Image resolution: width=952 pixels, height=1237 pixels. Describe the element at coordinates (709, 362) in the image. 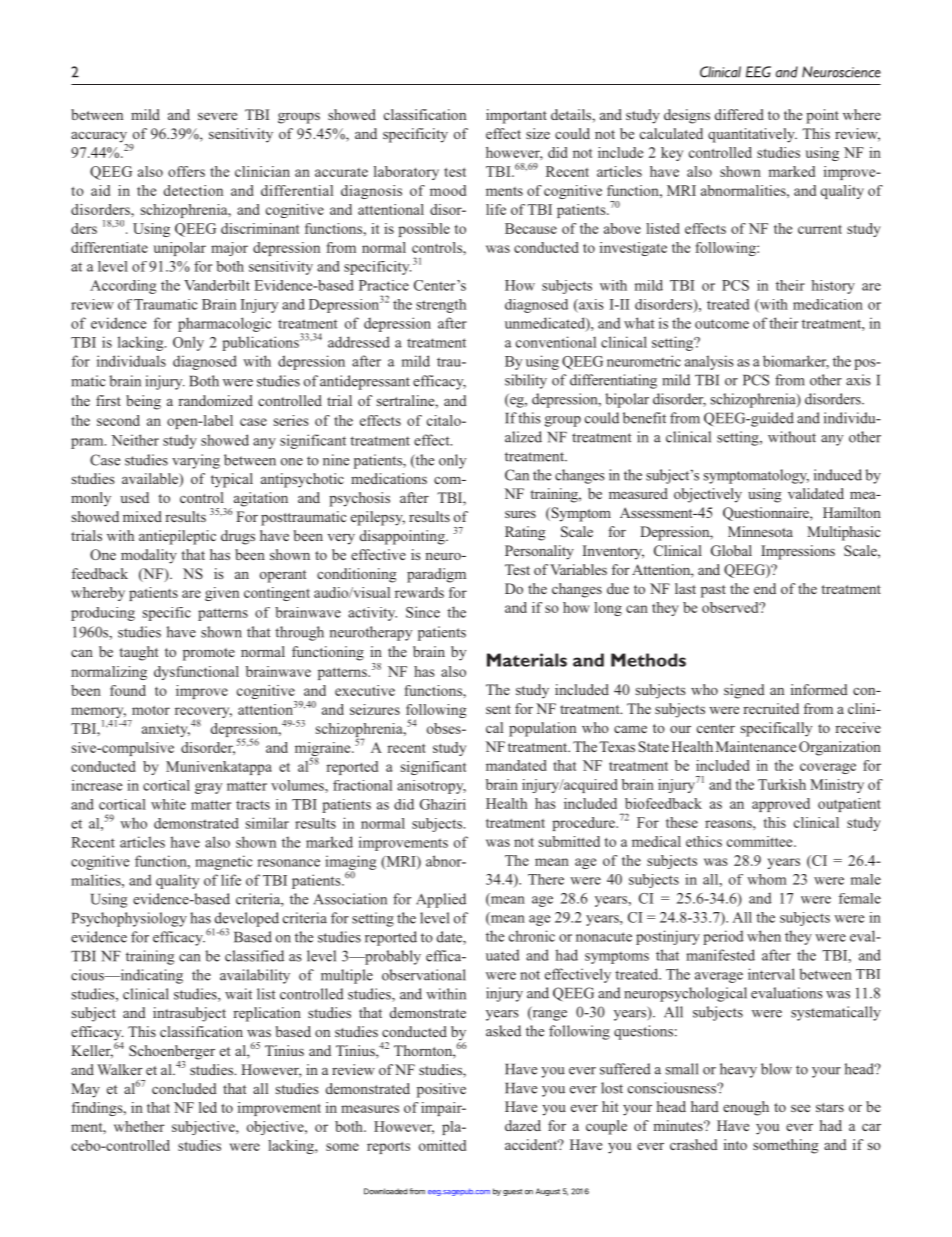

I see `analysis` at that location.
